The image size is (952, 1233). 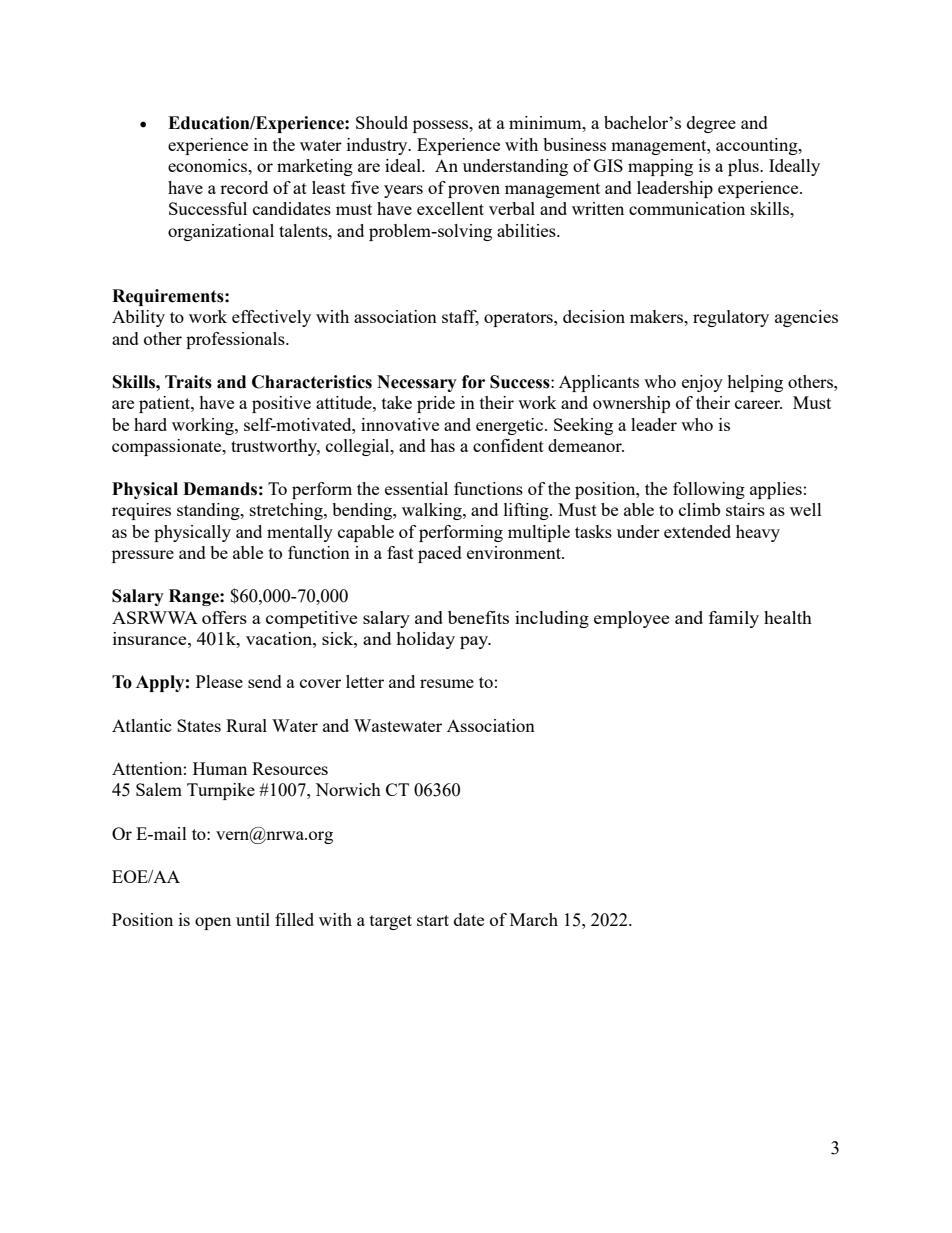 I want to click on stretching, so click(x=287, y=511).
